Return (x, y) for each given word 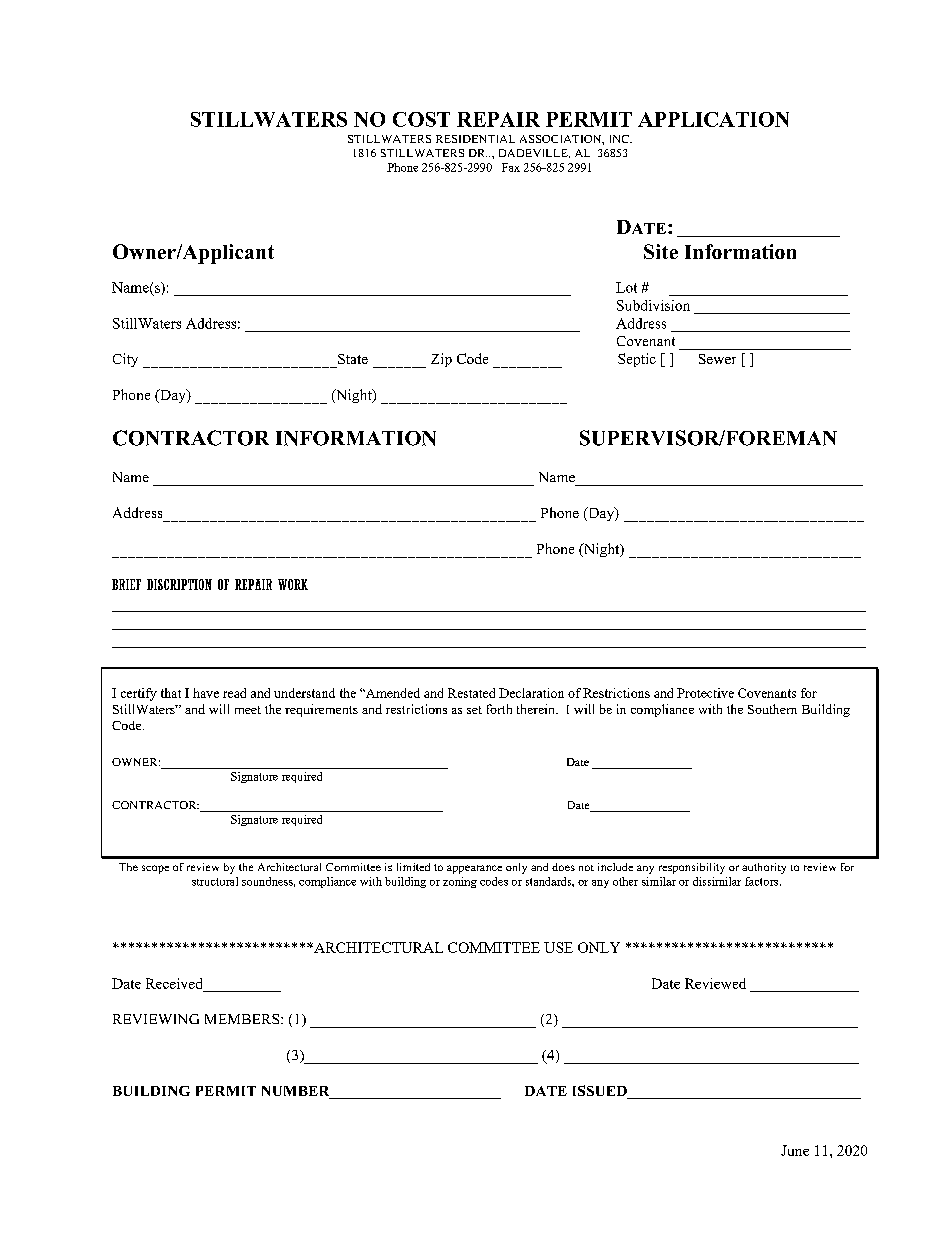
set (474, 710)
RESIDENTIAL (475, 139)
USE (558, 947)
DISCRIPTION (179, 584)
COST (421, 119)
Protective (705, 693)
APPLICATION (713, 119)
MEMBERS (243, 1019)
